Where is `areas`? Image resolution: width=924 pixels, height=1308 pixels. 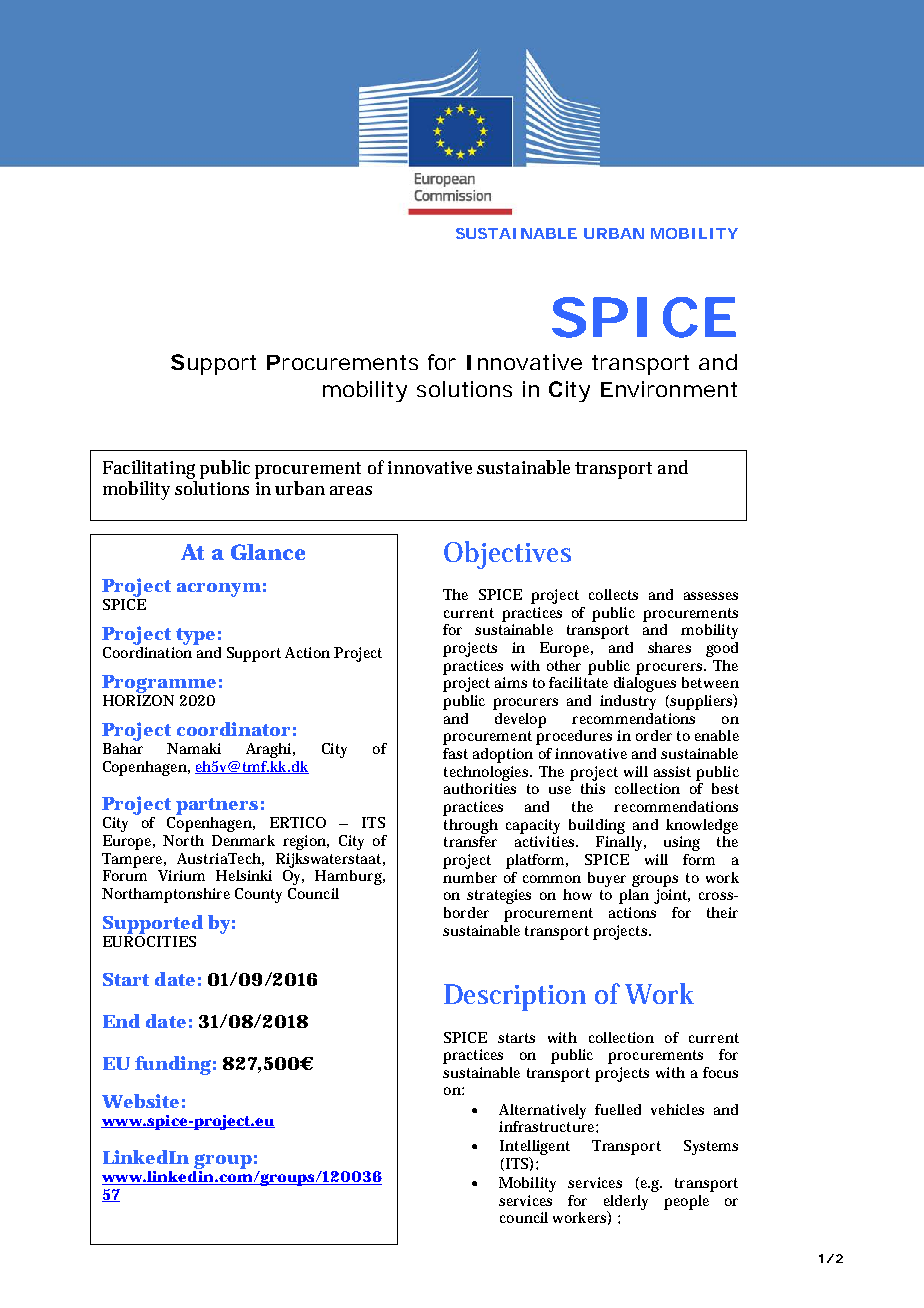 areas is located at coordinates (351, 490).
